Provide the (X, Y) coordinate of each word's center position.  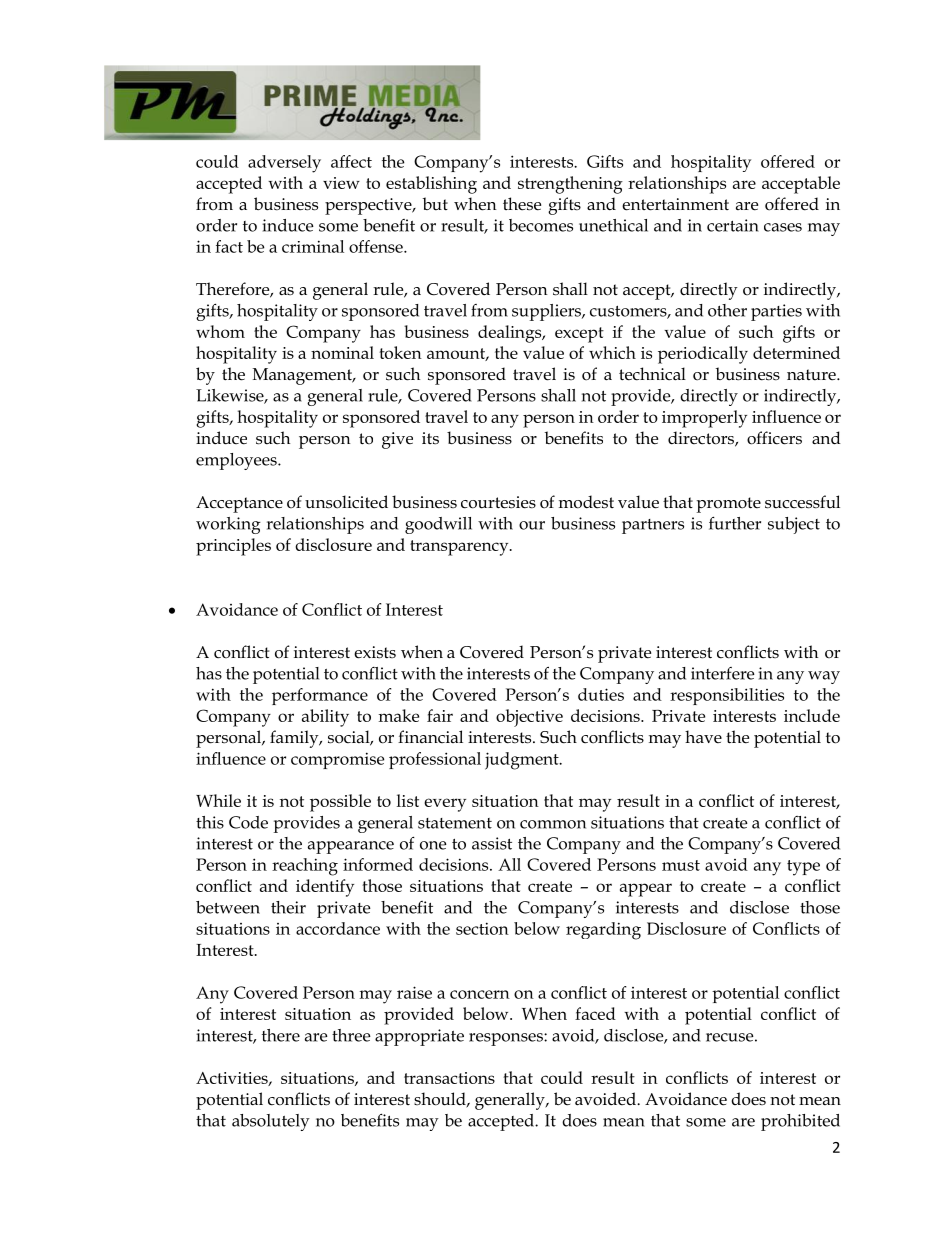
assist (492, 843)
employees (237, 461)
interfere (723, 673)
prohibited (800, 1122)
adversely (284, 164)
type (803, 868)
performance (320, 696)
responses (507, 1039)
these (522, 204)
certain (733, 225)
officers (774, 438)
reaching (305, 867)
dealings (511, 334)
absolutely (271, 1122)
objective (529, 718)
